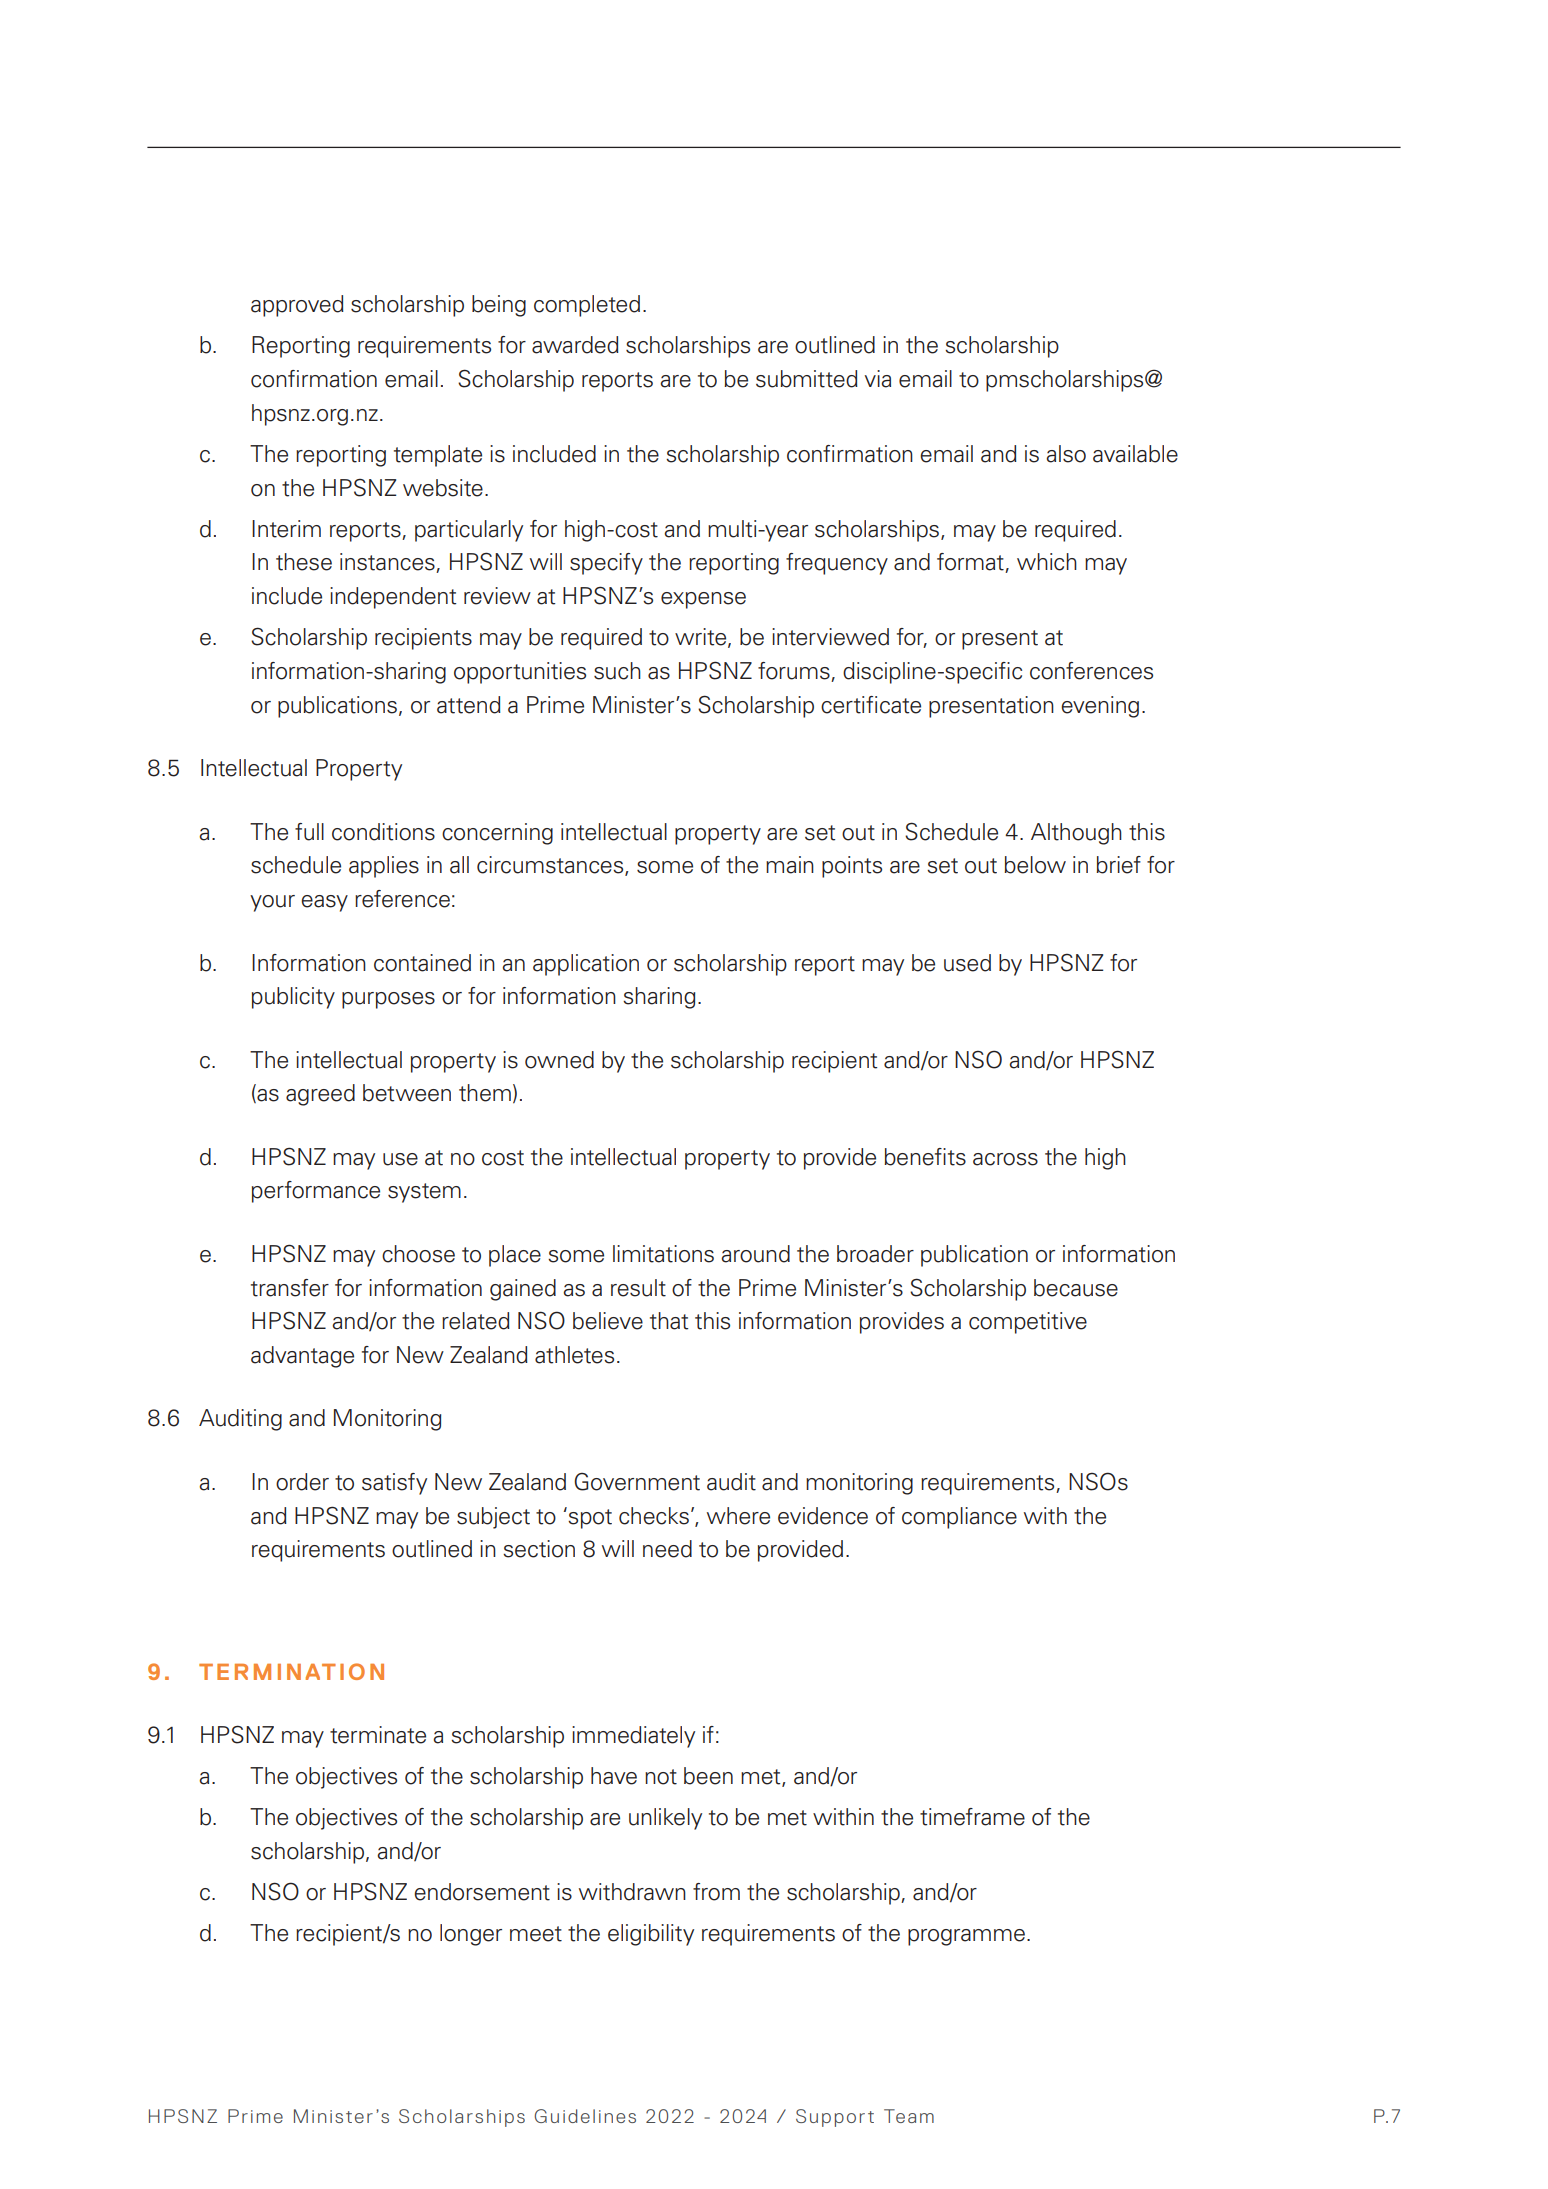  Describe the element at coordinates (1028, 1323) in the screenshot. I see `competitive` at that location.
